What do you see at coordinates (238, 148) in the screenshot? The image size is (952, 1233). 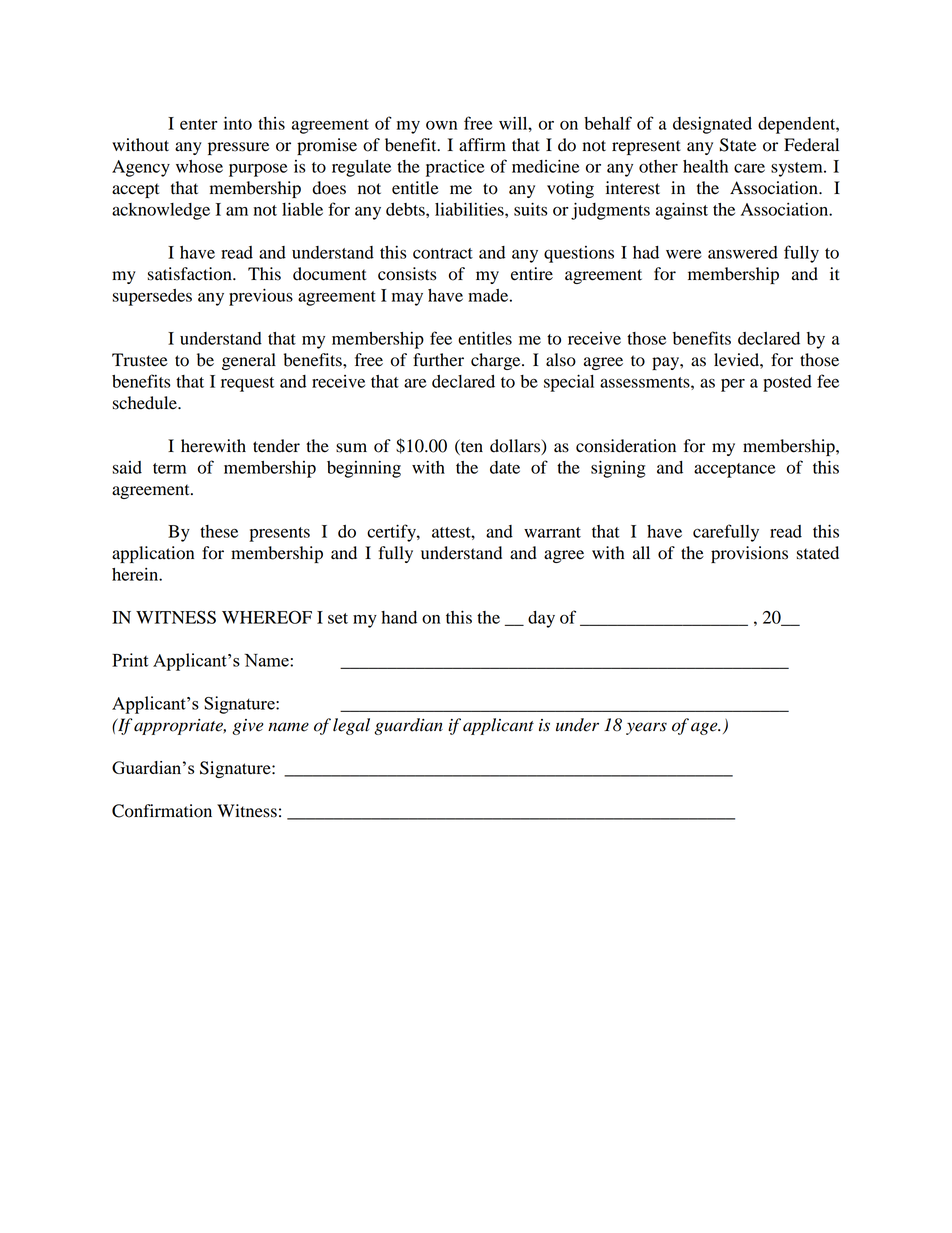 I see `pressure` at bounding box center [238, 148].
